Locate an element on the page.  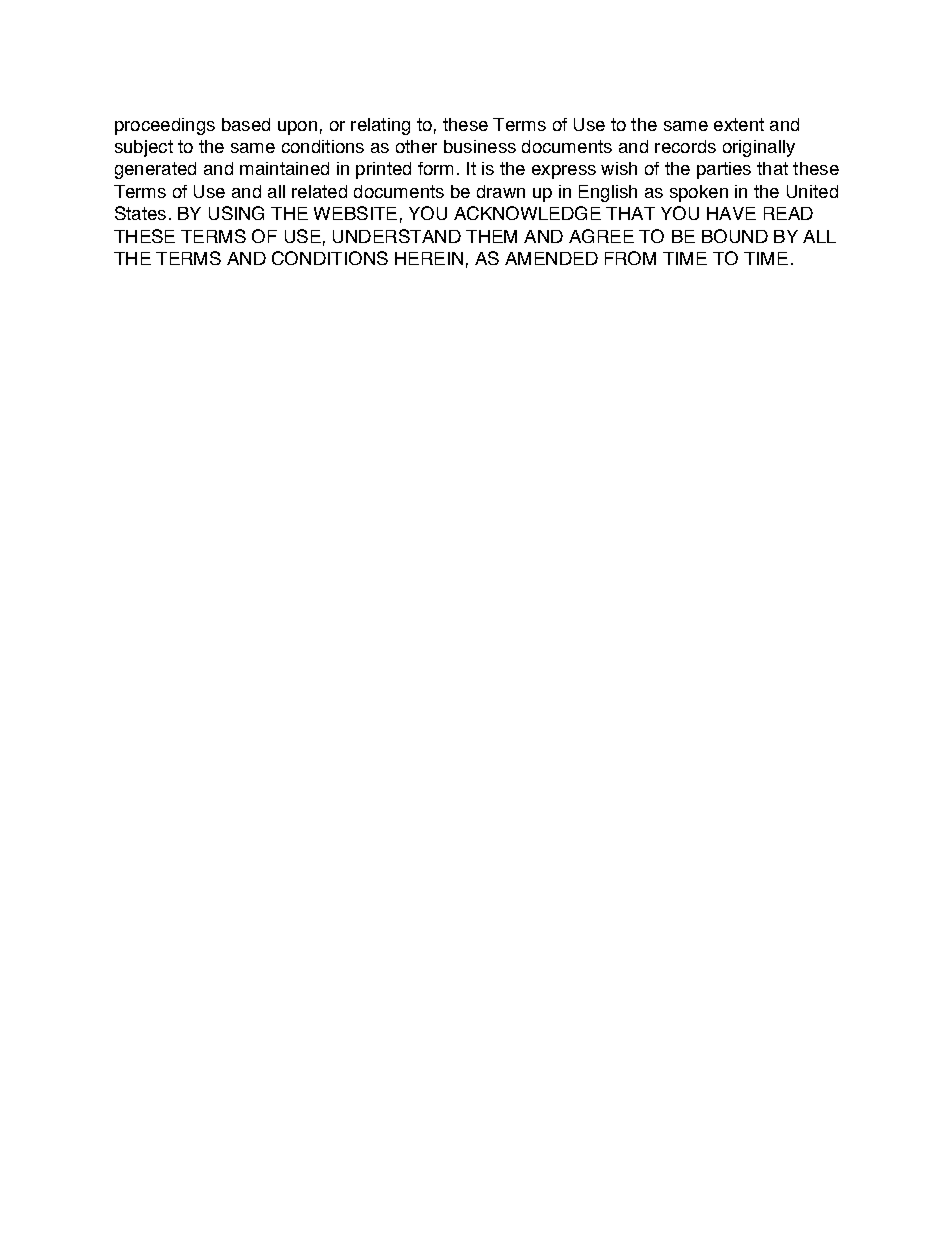
FROM is located at coordinates (630, 258).
